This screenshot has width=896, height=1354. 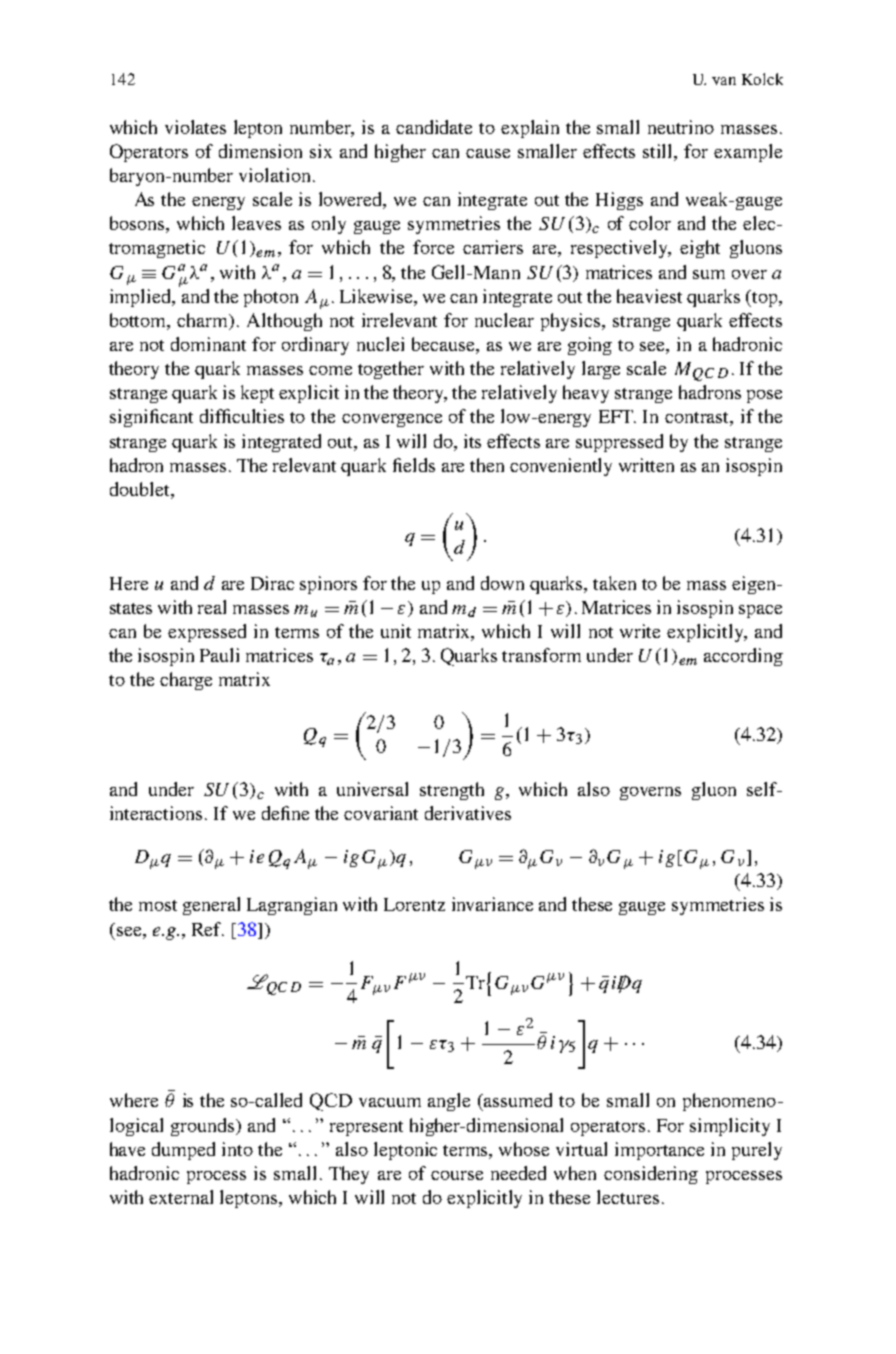 I want to click on violates, so click(x=195, y=127).
